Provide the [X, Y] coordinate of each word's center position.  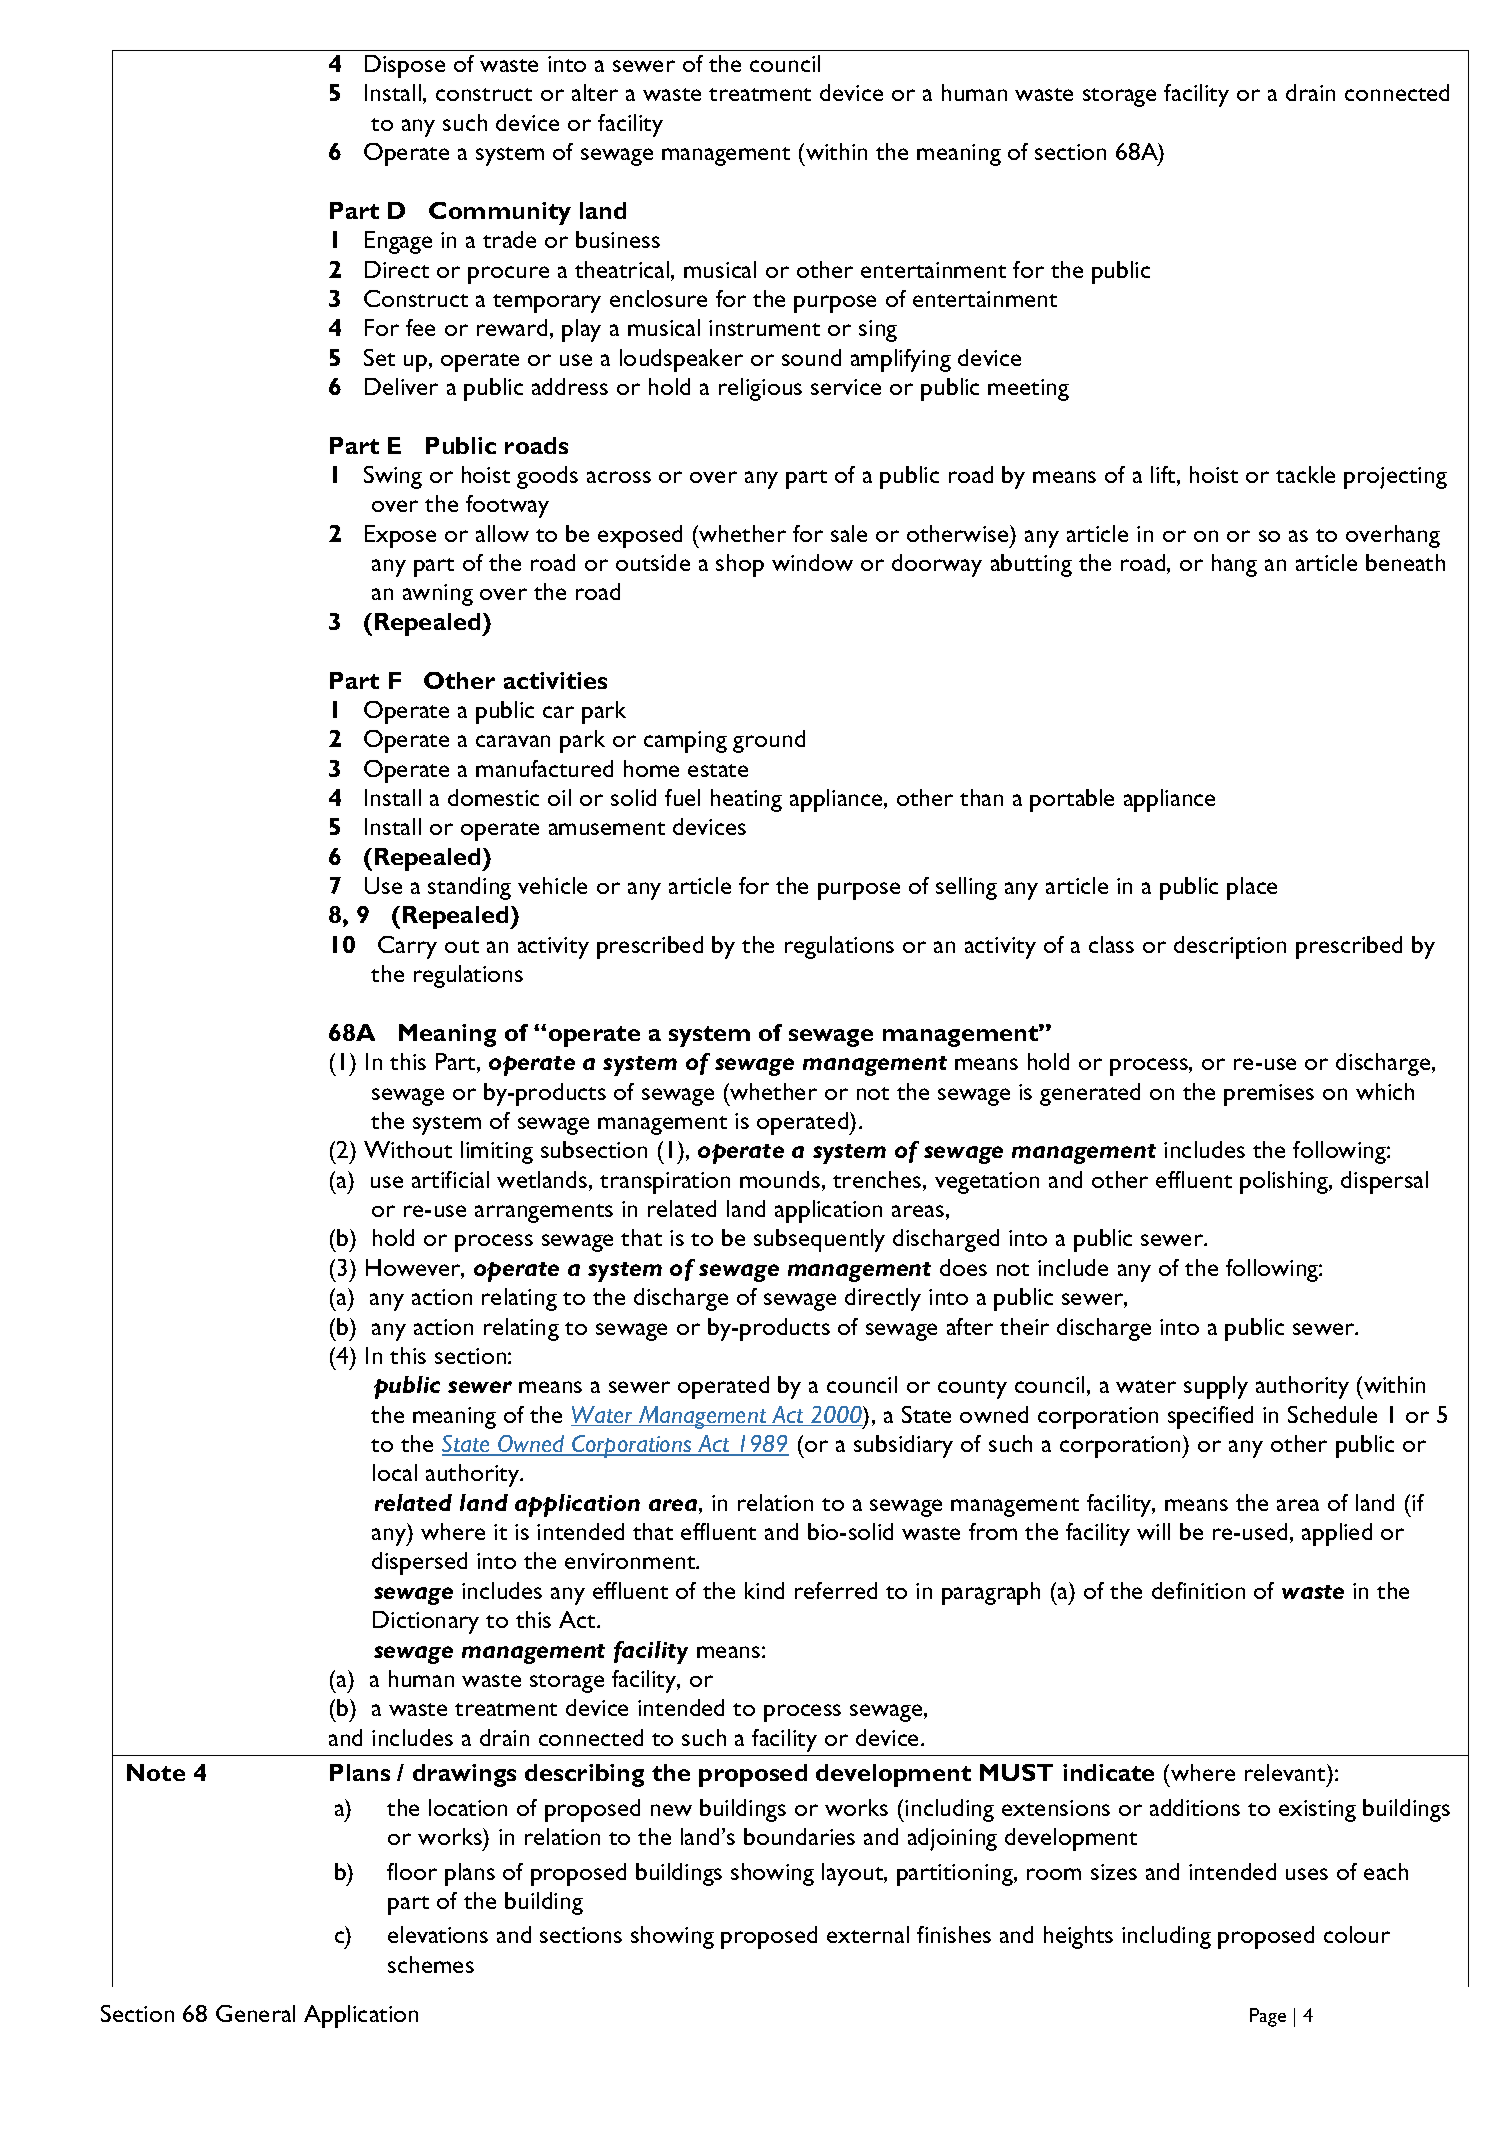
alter [595, 92]
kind [764, 1590]
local [395, 1472]
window [812, 562]
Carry [407, 947]
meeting [1028, 390]
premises [1269, 1095]
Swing [393, 477]
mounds [780, 1179]
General [255, 2013]
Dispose [405, 66]
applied [1337, 1534]
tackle [1305, 474]
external [868, 1934]
